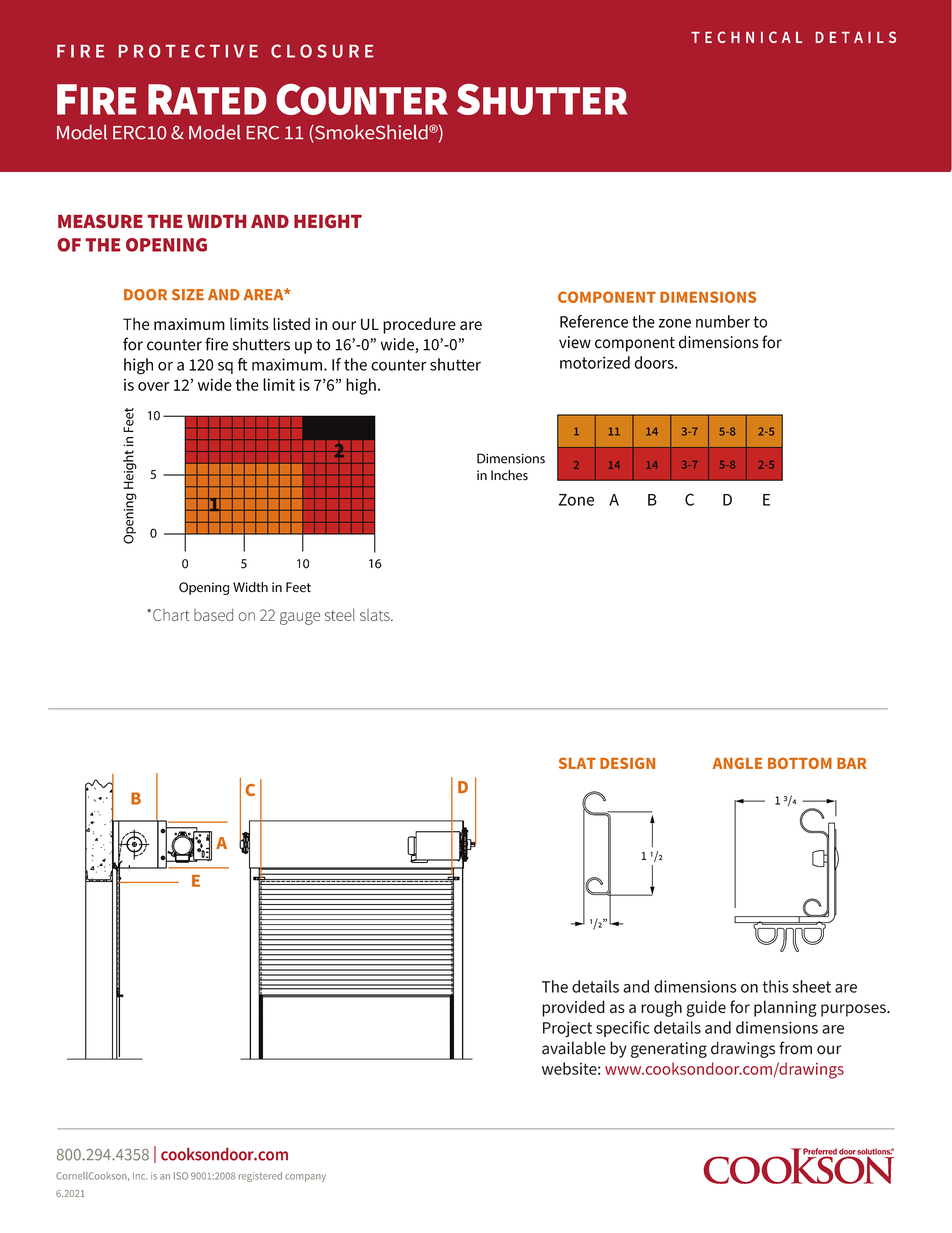 The width and height of the page is (952, 1233). I want to click on based, so click(213, 614).
